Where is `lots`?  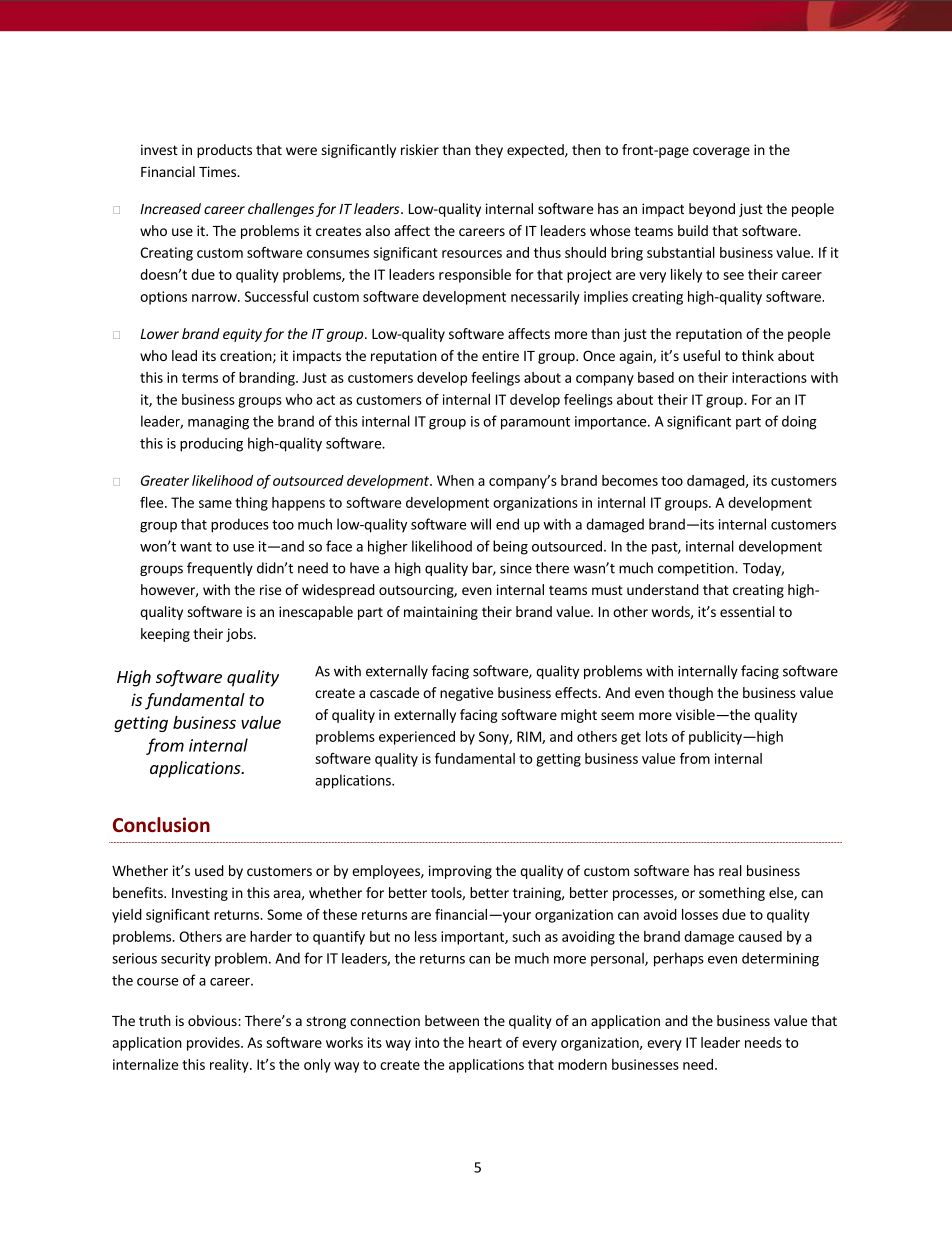
lots is located at coordinates (657, 736).
